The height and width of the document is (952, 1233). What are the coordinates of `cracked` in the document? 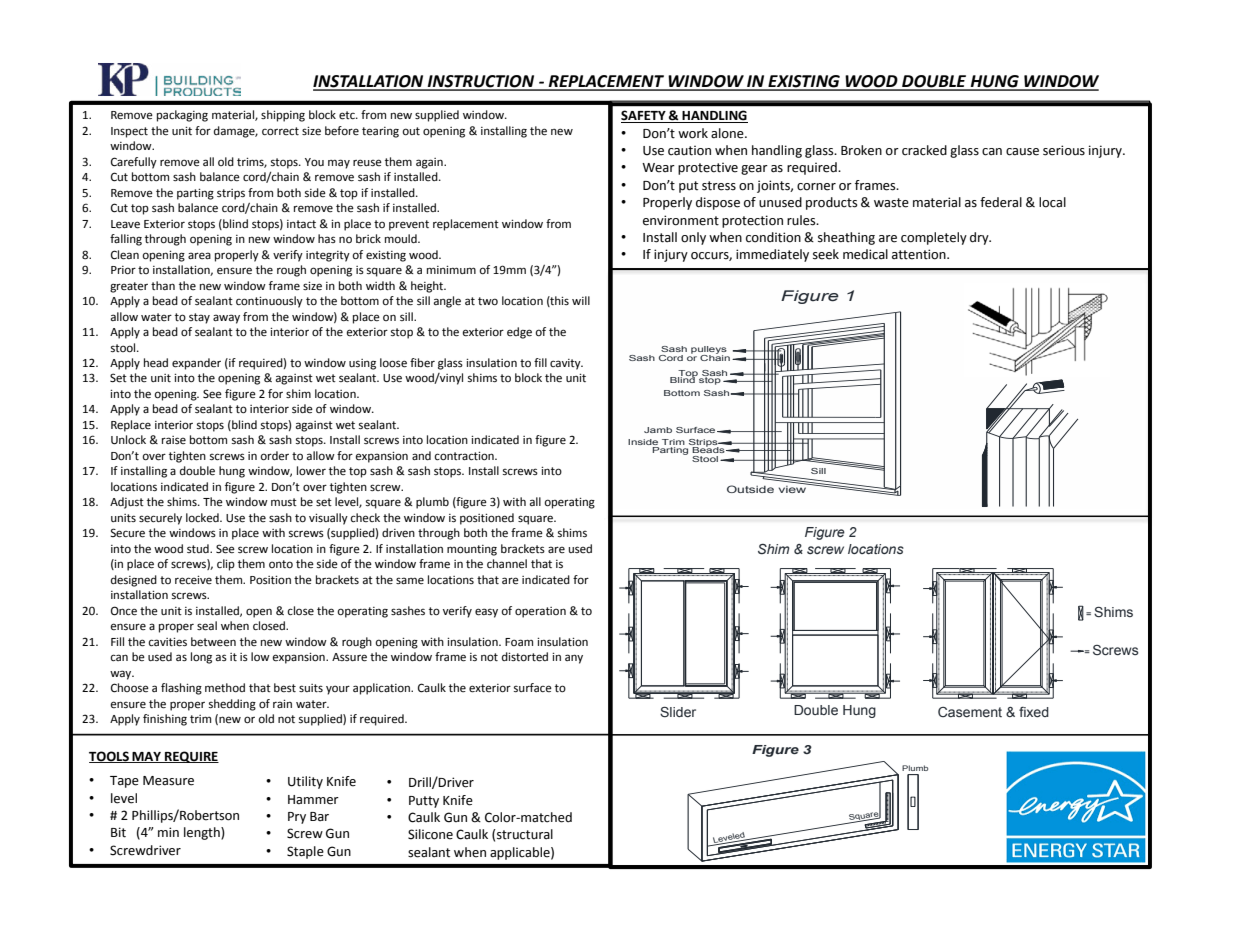 It's located at (924, 150).
